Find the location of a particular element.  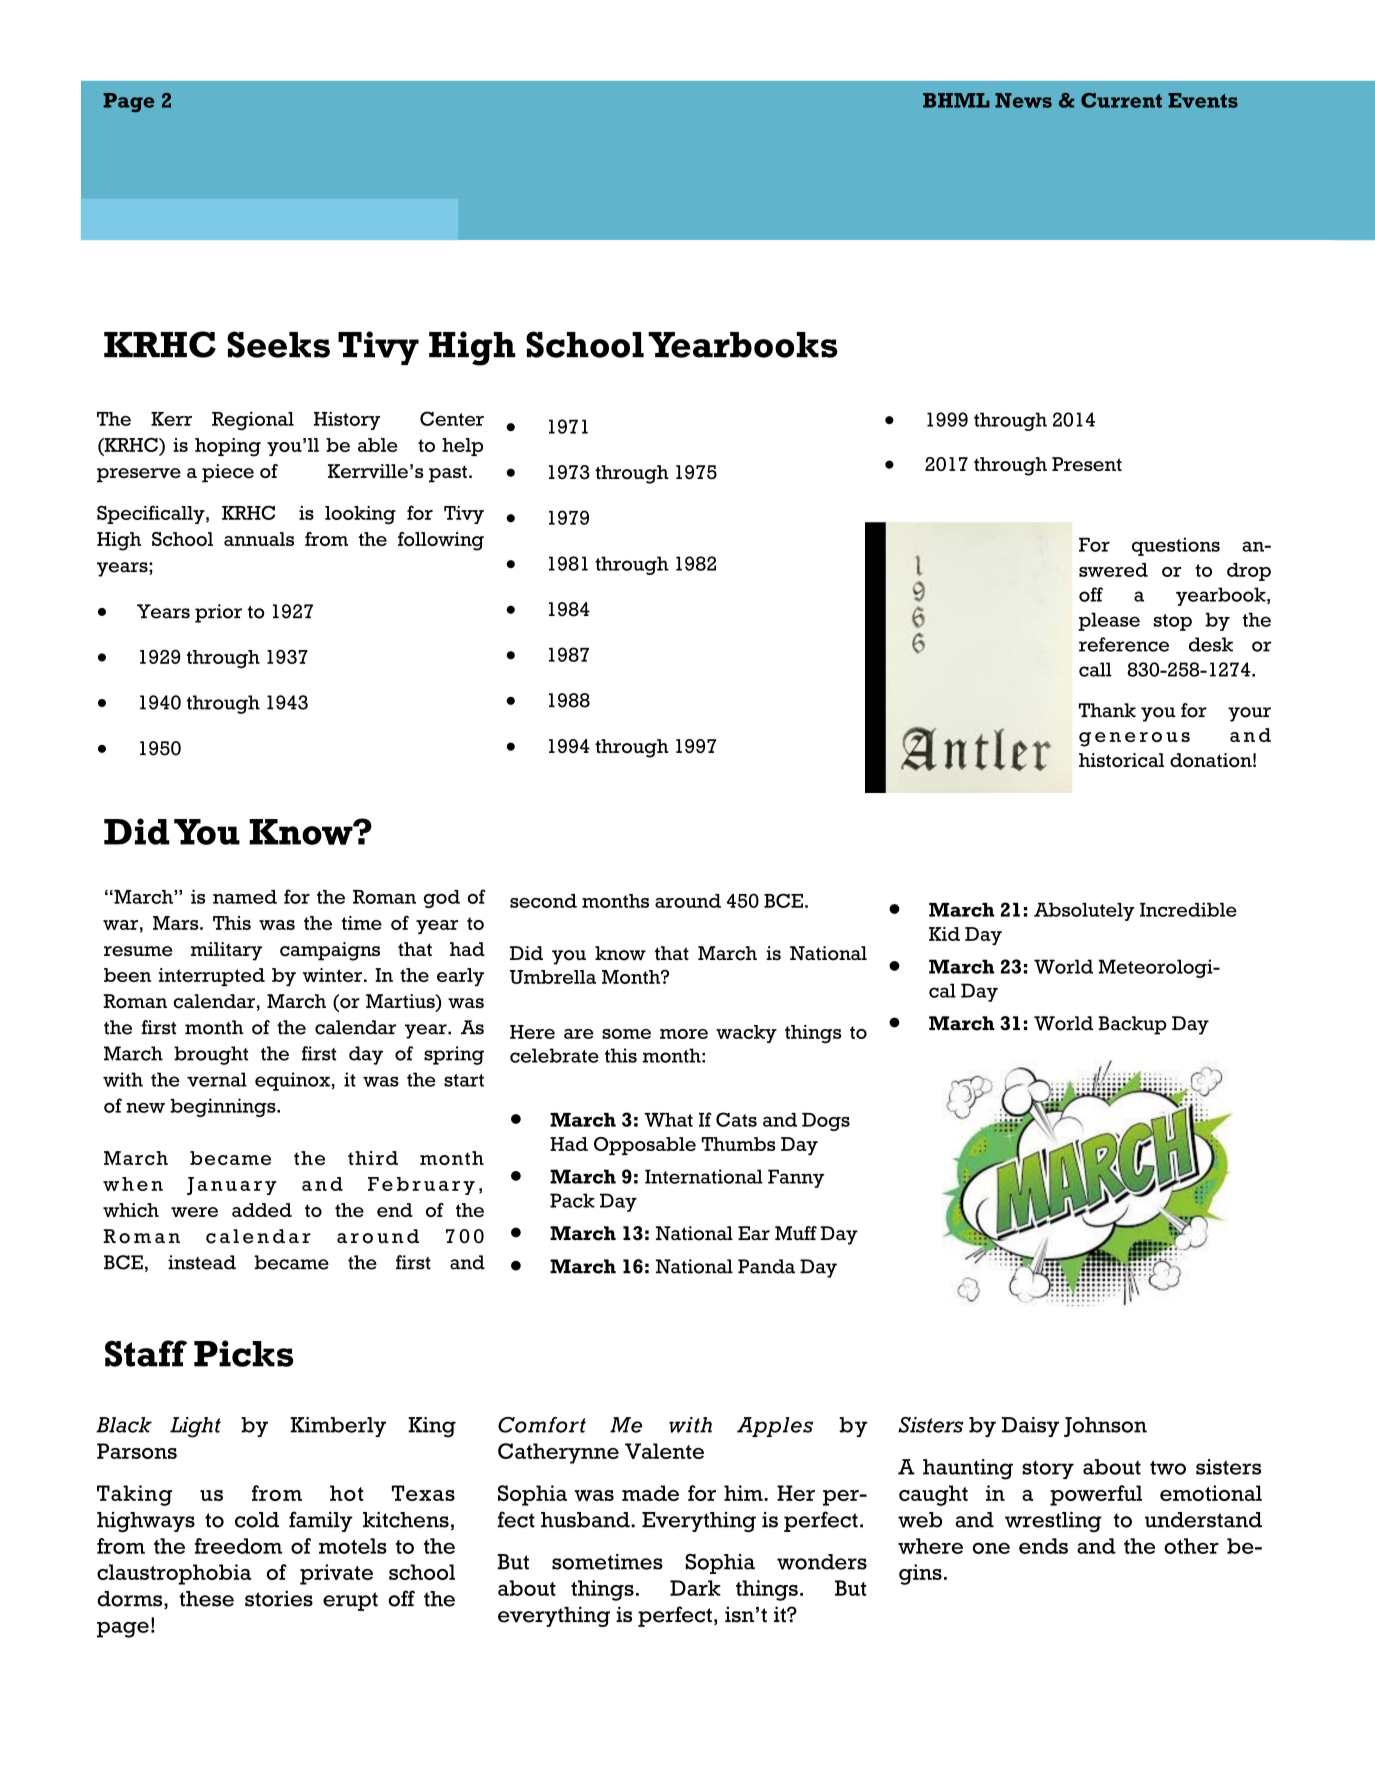

Current is located at coordinates (1121, 100).
